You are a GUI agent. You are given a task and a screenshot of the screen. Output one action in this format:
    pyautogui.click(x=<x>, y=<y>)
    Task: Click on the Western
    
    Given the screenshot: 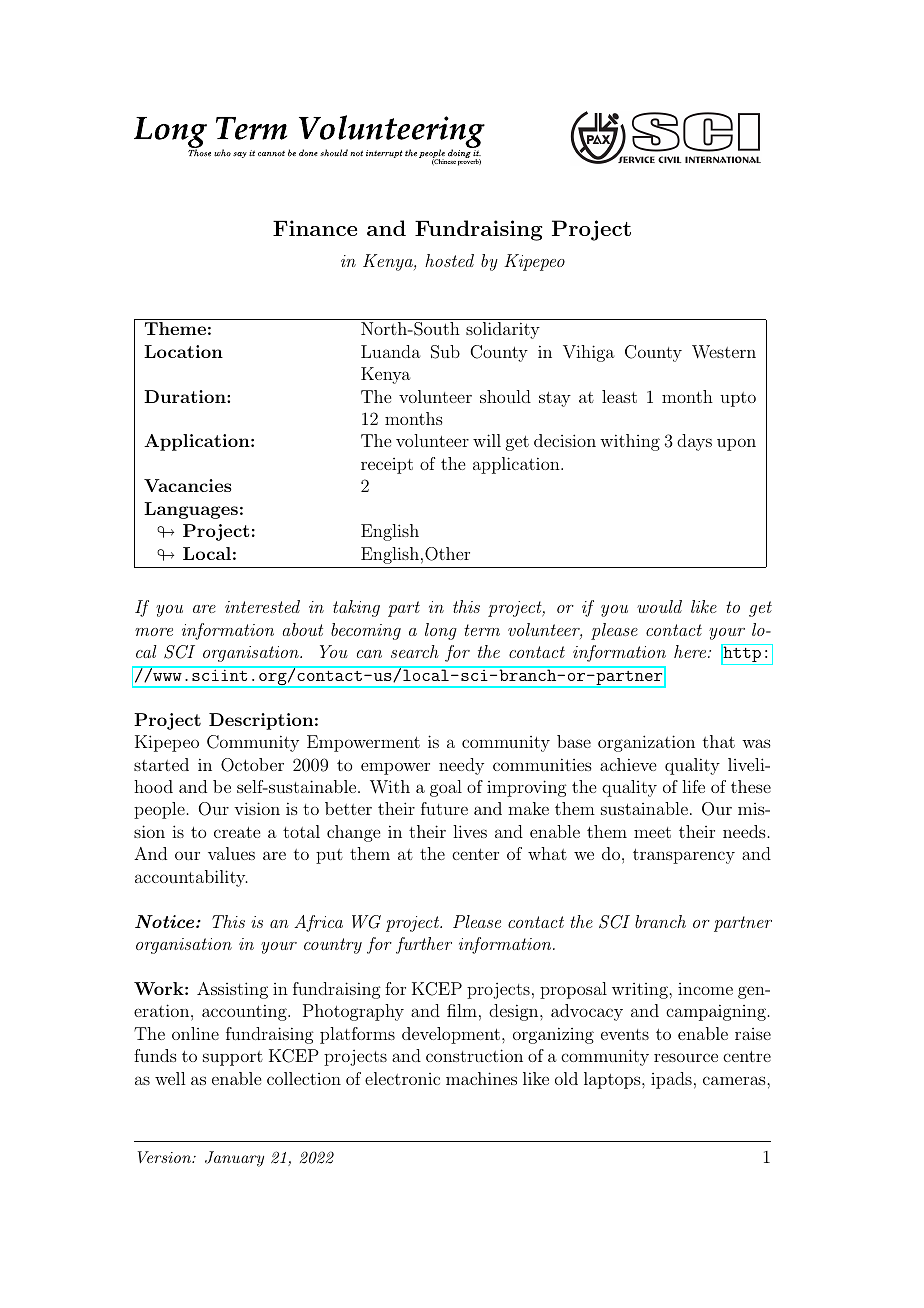 What is the action you would take?
    pyautogui.click(x=724, y=352)
